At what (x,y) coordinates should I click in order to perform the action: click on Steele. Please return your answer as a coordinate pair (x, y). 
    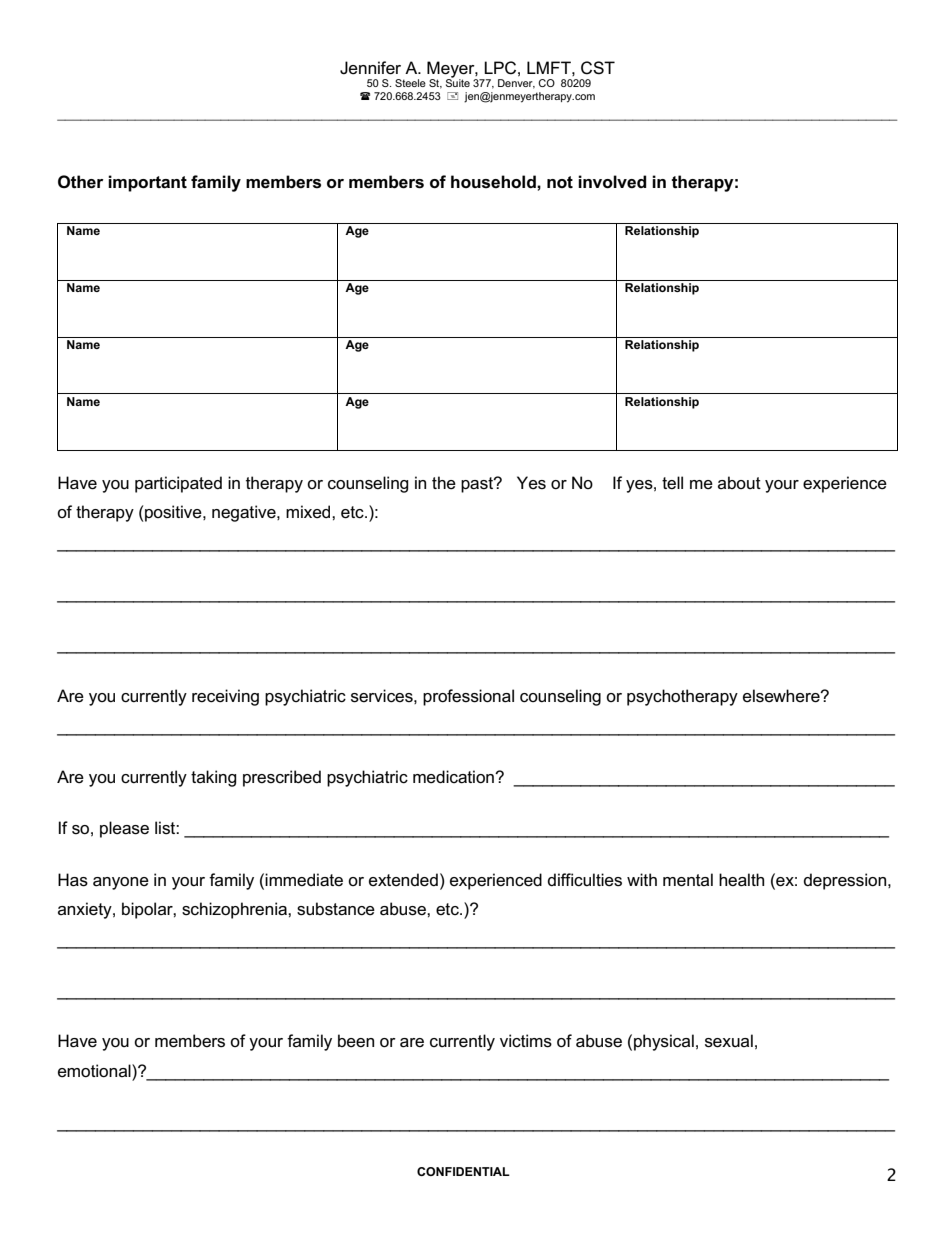
    Looking at the image, I should click on (410, 83).
